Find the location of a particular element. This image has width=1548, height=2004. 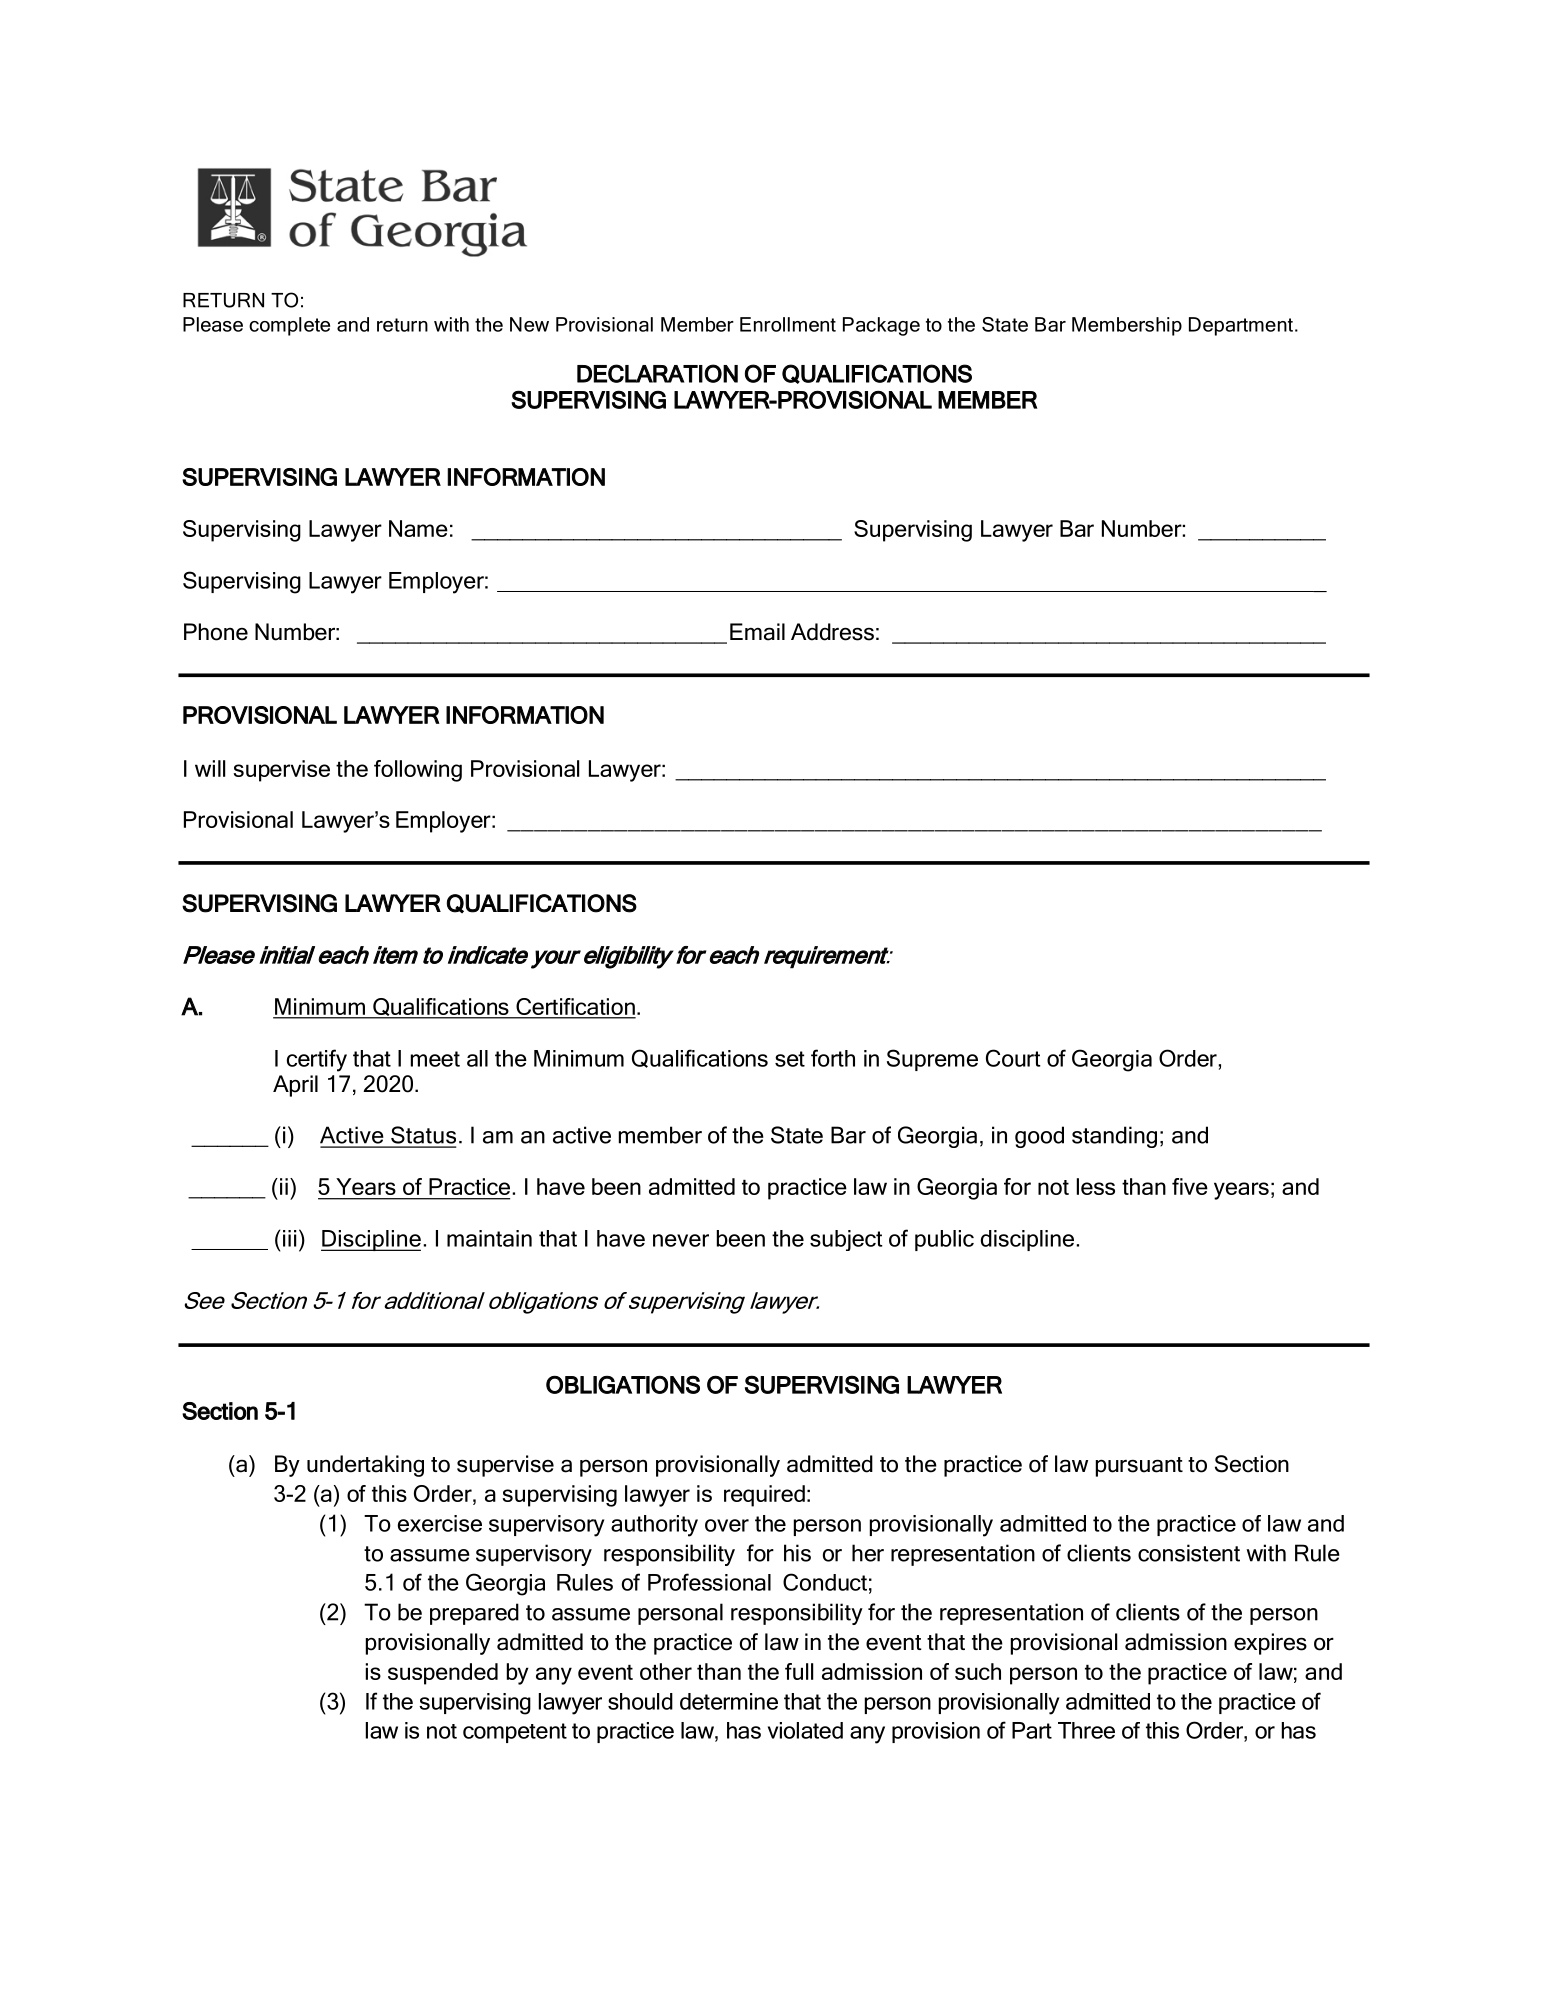

Enrollment is located at coordinates (788, 324).
